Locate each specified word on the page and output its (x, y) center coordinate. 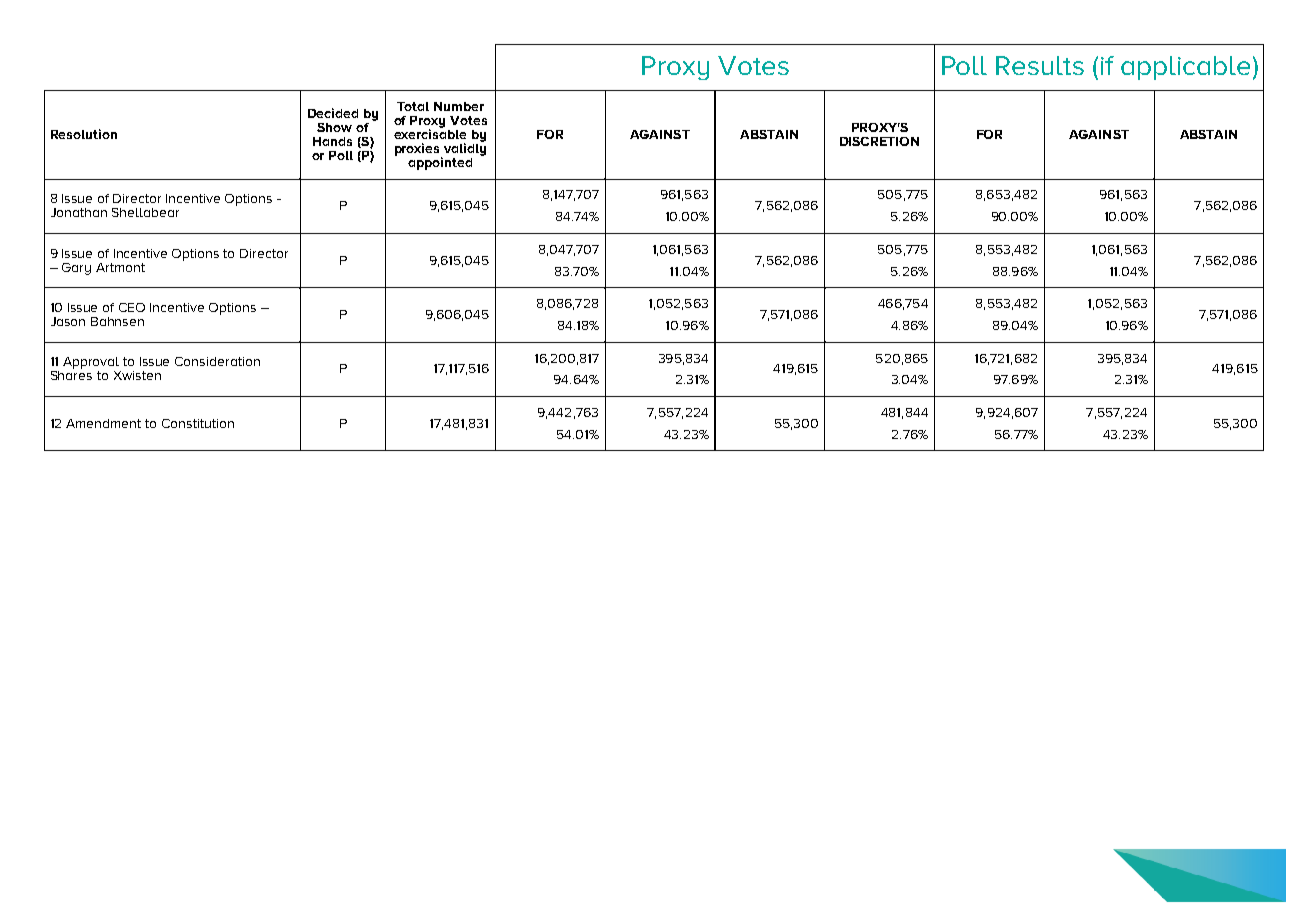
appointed (440, 163)
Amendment (103, 423)
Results (1040, 65)
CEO (132, 307)
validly (463, 149)
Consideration (217, 361)
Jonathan (79, 212)
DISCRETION (879, 141)
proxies (418, 150)
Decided (333, 113)
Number (459, 106)
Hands (332, 141)
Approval (91, 363)
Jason (68, 321)
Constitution (198, 423)
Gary (76, 269)
